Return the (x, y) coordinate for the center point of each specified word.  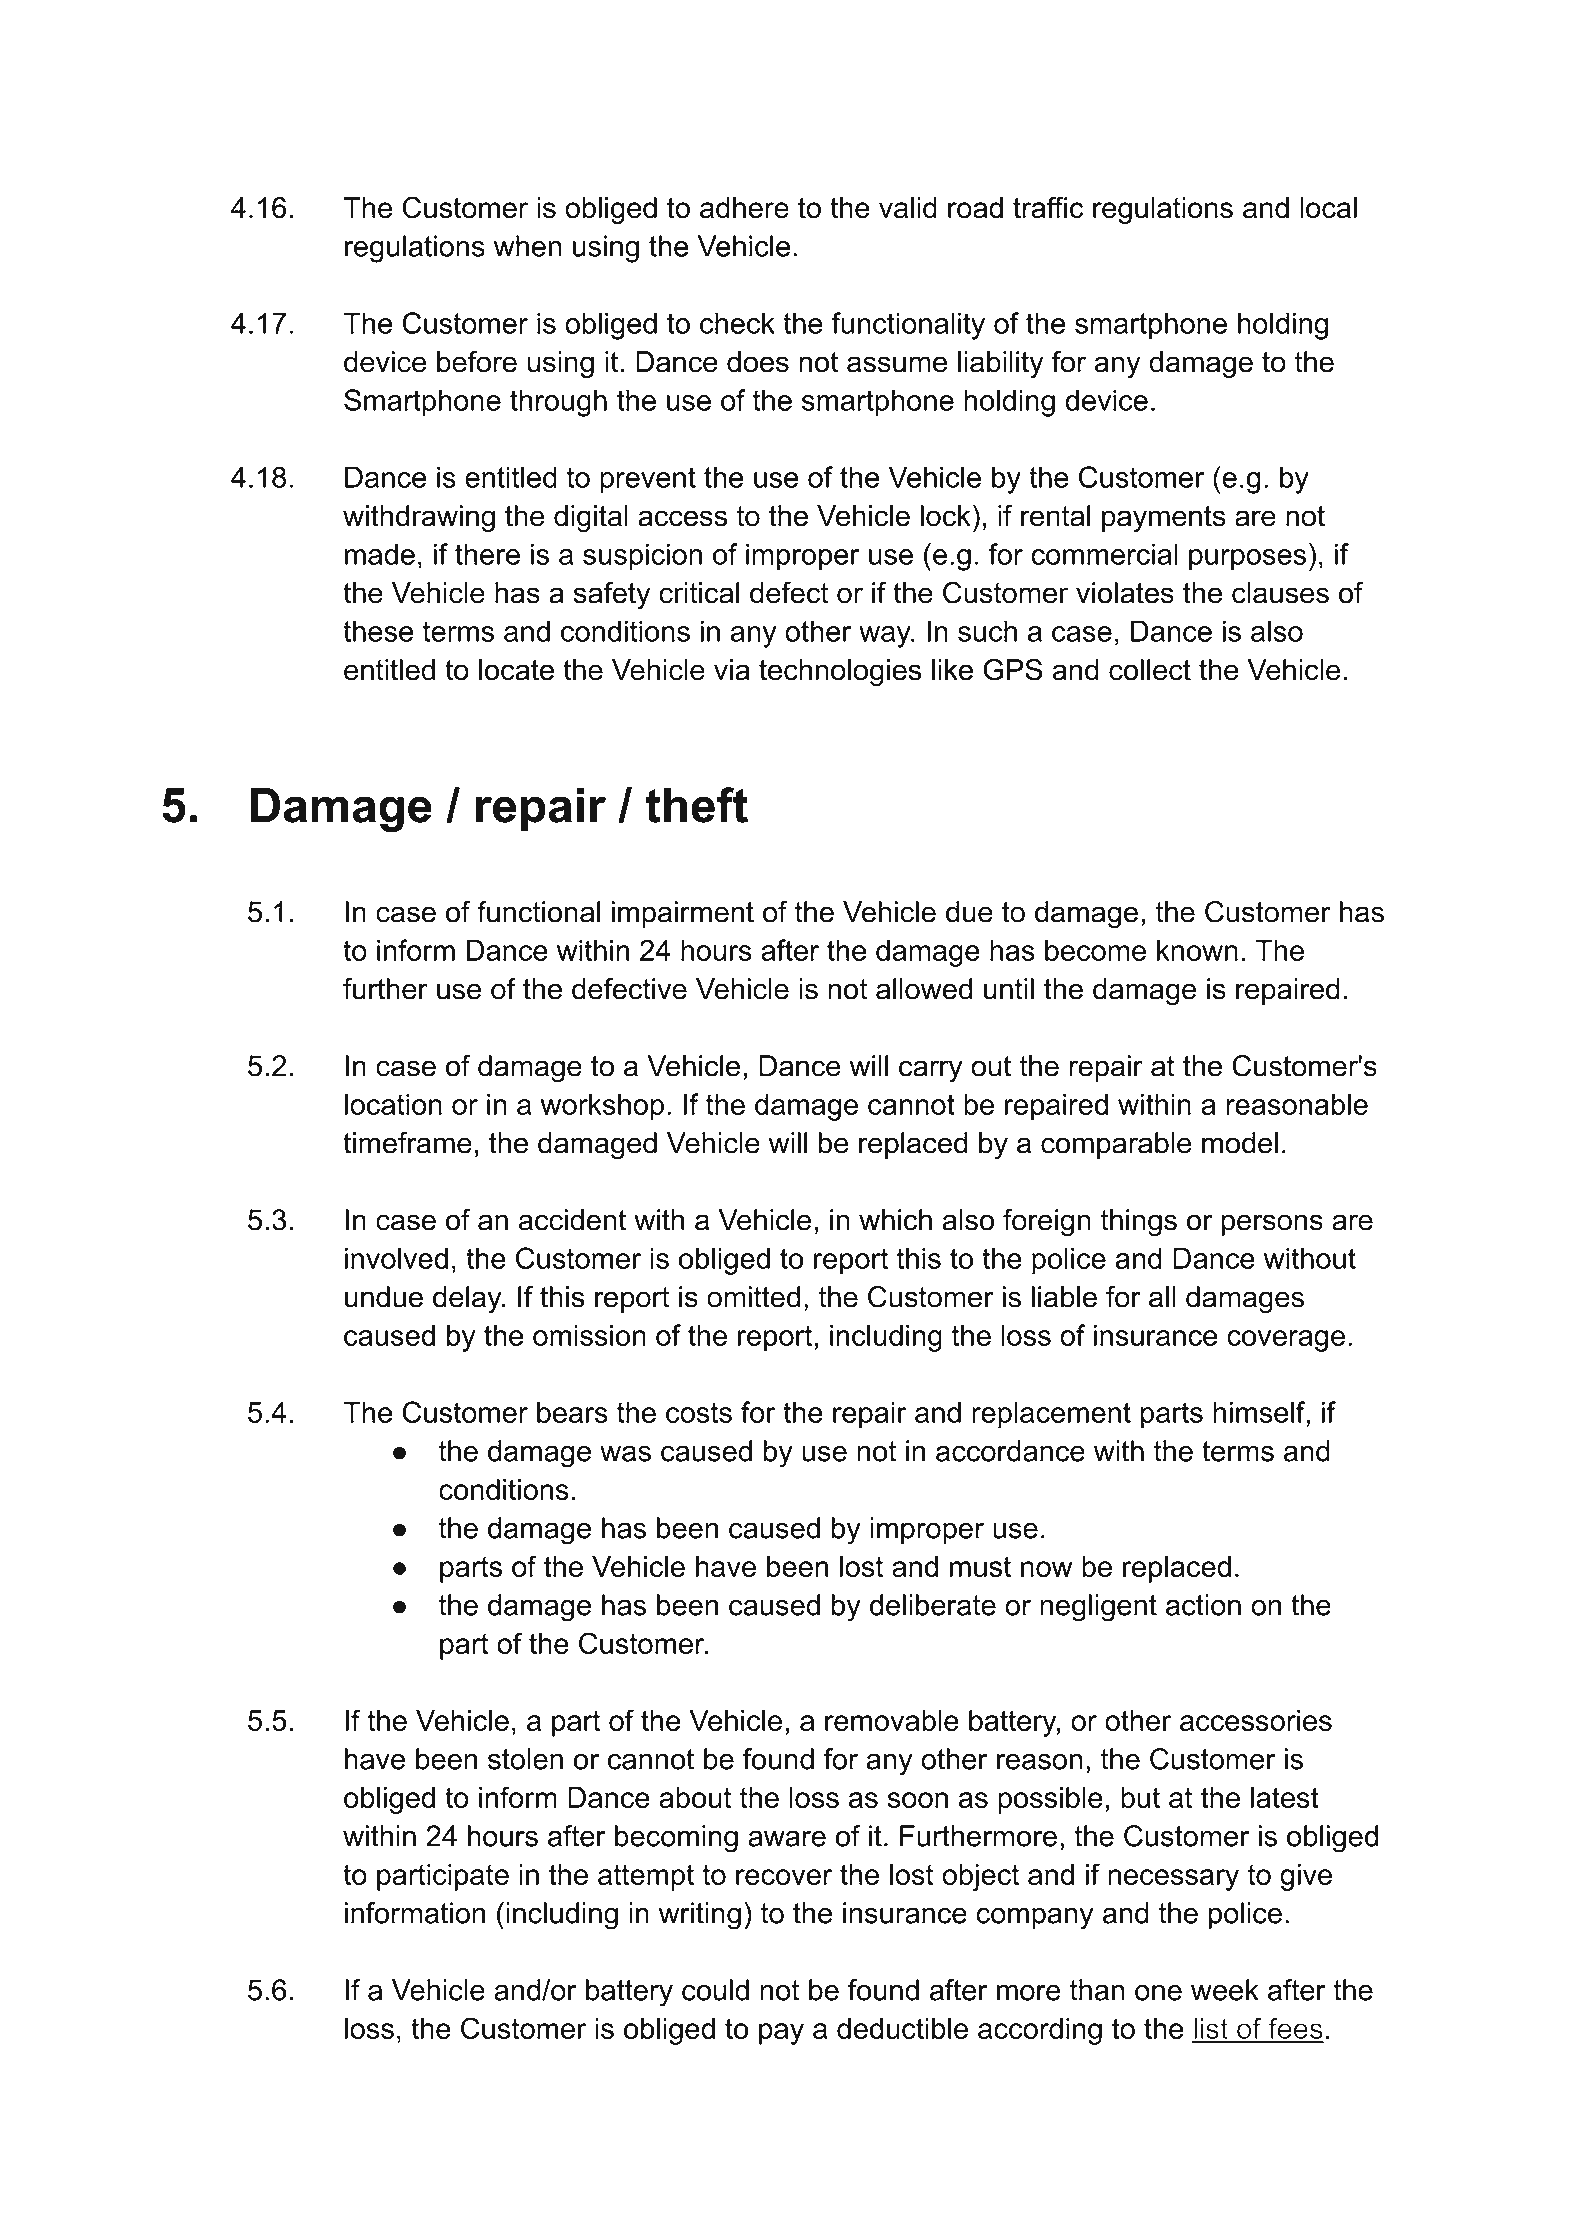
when (528, 246)
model (1240, 1143)
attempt (646, 1877)
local (1328, 208)
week (1225, 1990)
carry (931, 1071)
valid (908, 208)
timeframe (407, 1143)
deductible (902, 2028)
